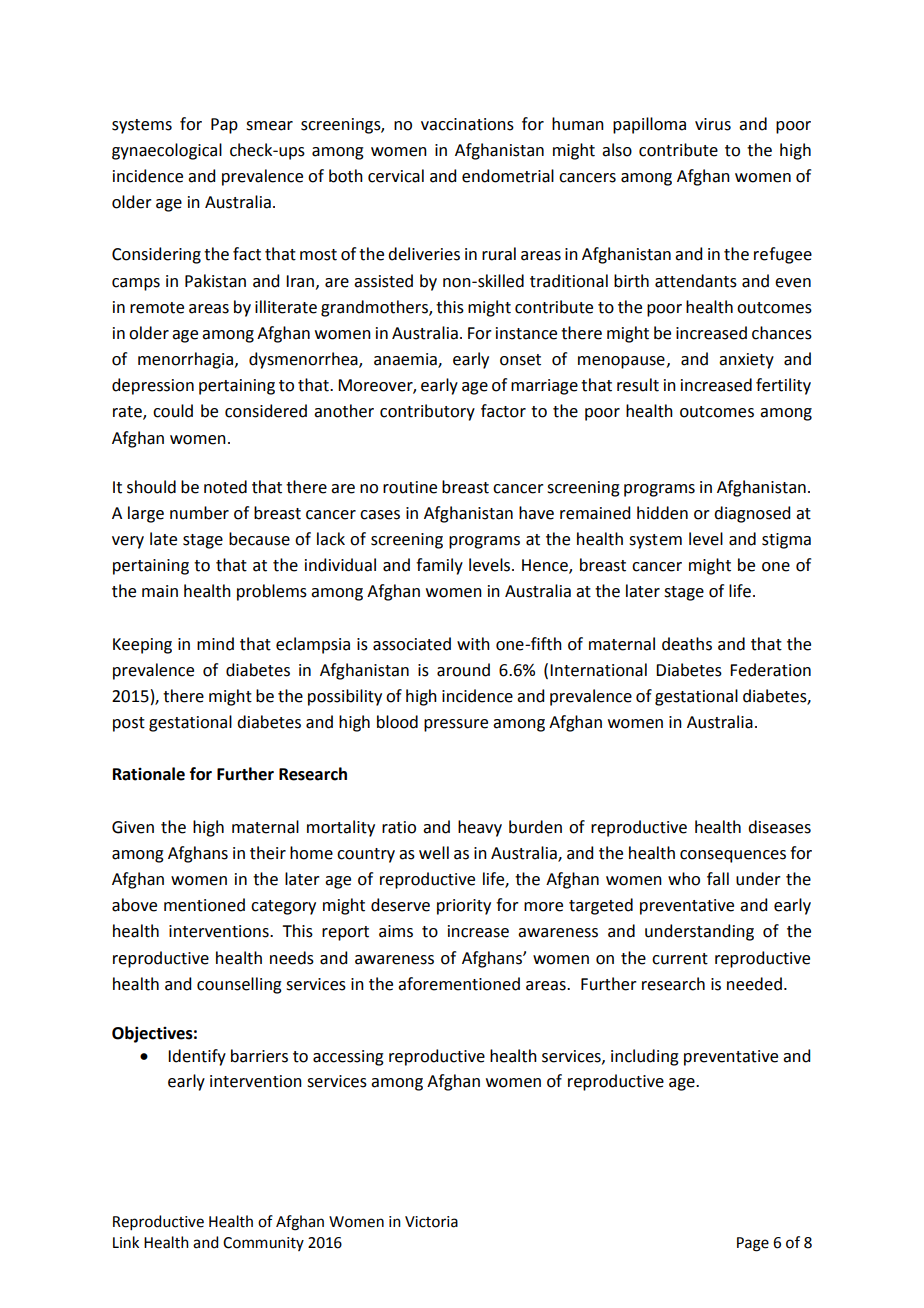  Describe the element at coordinates (463, 670) in the screenshot. I see `around` at that location.
